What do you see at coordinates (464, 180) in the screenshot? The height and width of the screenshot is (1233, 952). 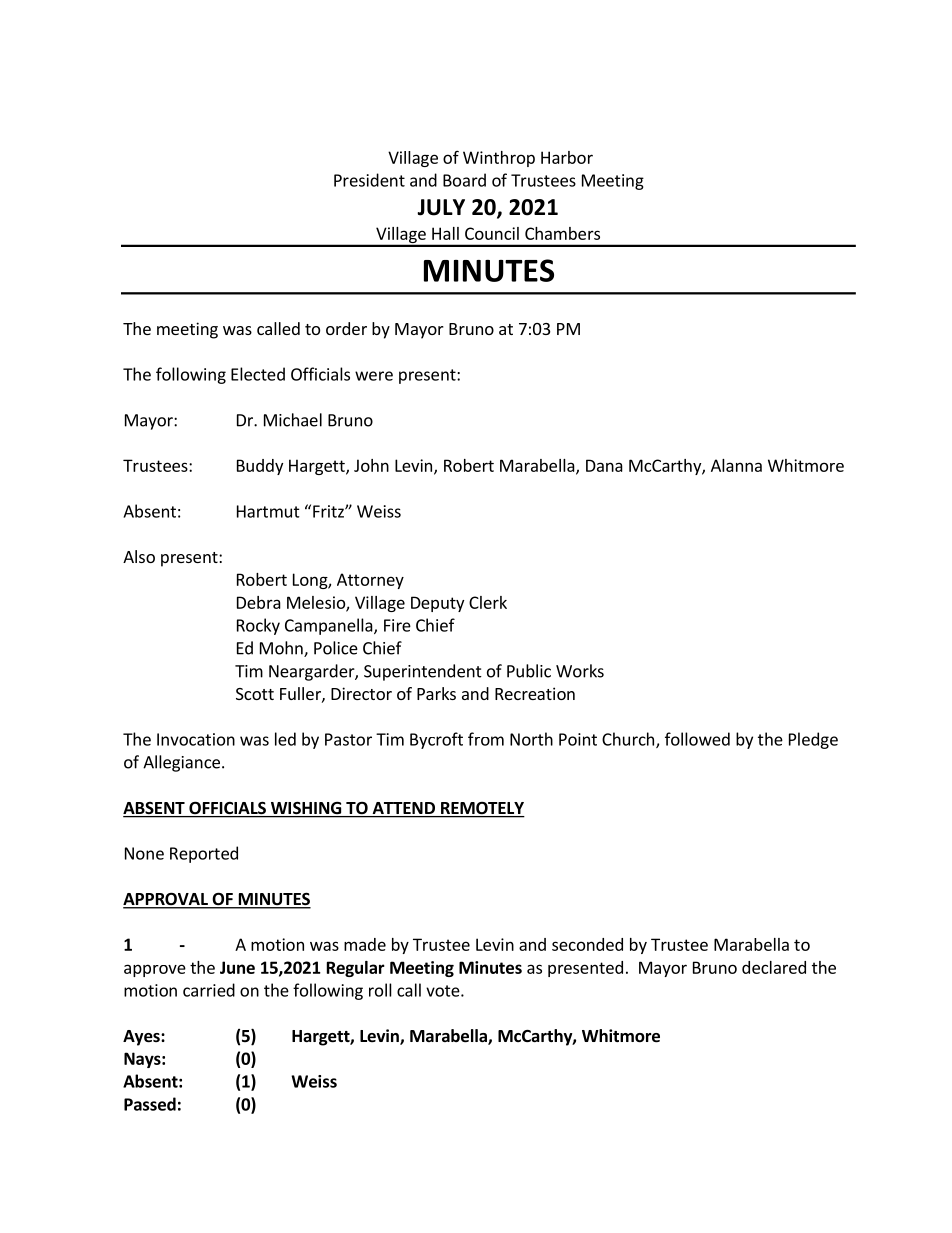 I see `Board` at bounding box center [464, 180].
